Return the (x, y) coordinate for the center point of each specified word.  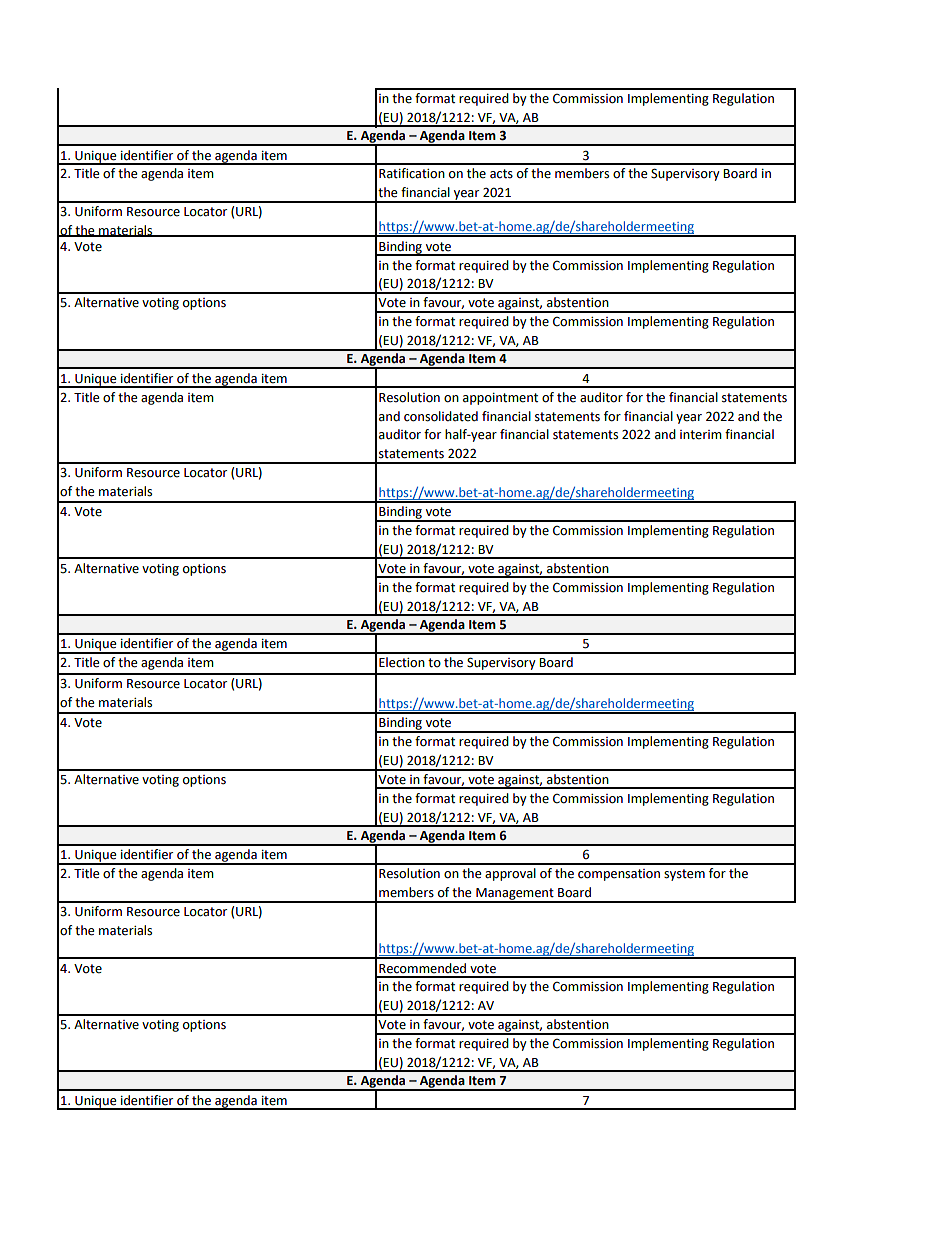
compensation (619, 875)
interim (701, 435)
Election (402, 662)
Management (515, 895)
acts (501, 174)
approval (510, 874)
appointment (500, 399)
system (684, 875)
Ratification (412, 173)
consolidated (441, 416)
